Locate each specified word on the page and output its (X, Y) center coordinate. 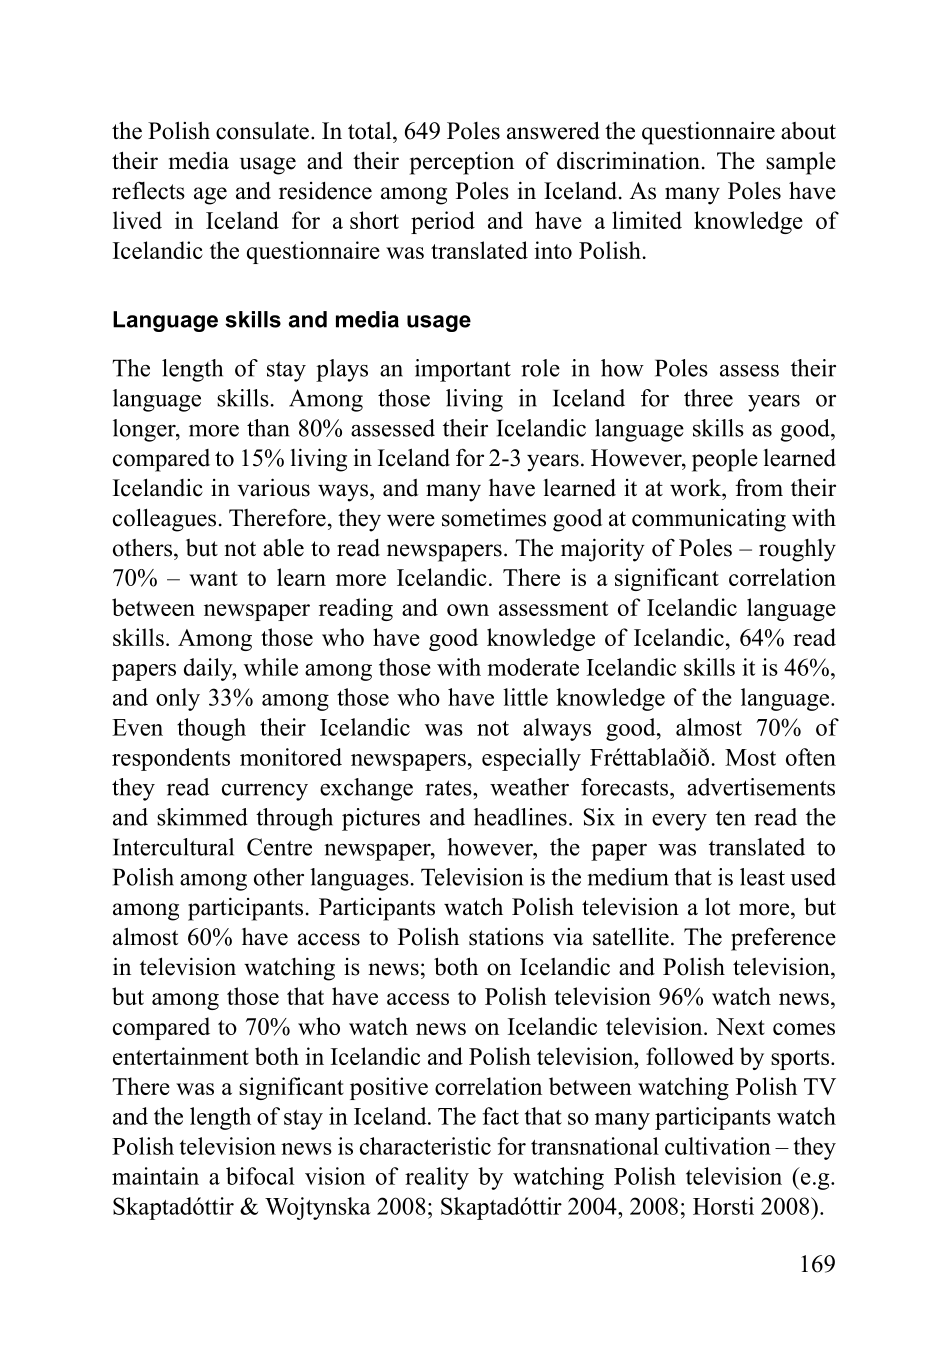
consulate (262, 131)
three (708, 398)
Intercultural (173, 847)
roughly (797, 550)
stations (506, 936)
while (271, 667)
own (468, 610)
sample (801, 163)
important (463, 370)
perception (462, 163)
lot (717, 906)
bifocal (260, 1176)
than (268, 428)
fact (501, 1116)
